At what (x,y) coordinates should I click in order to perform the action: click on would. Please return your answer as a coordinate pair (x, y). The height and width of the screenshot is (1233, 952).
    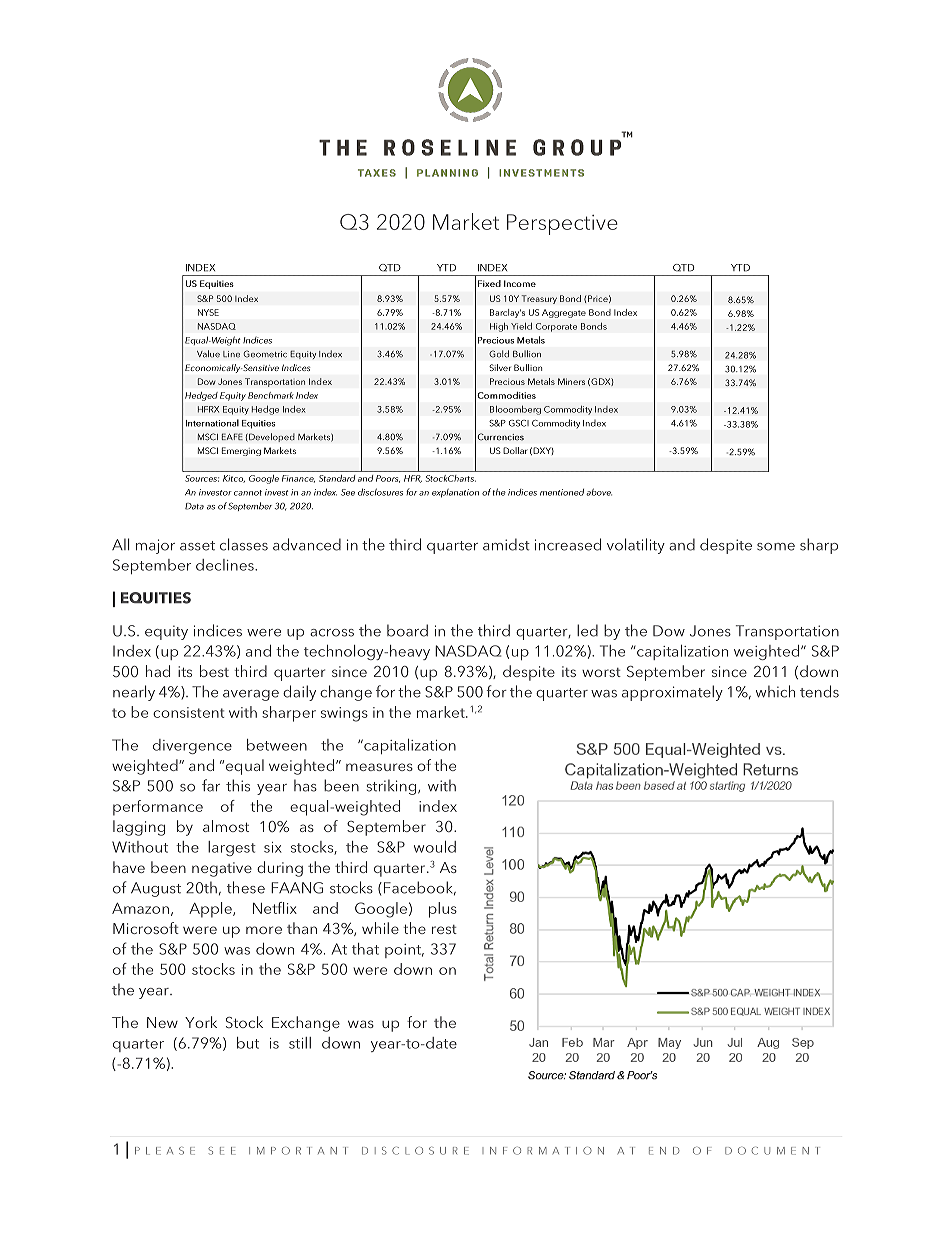
    Looking at the image, I should click on (435, 847).
